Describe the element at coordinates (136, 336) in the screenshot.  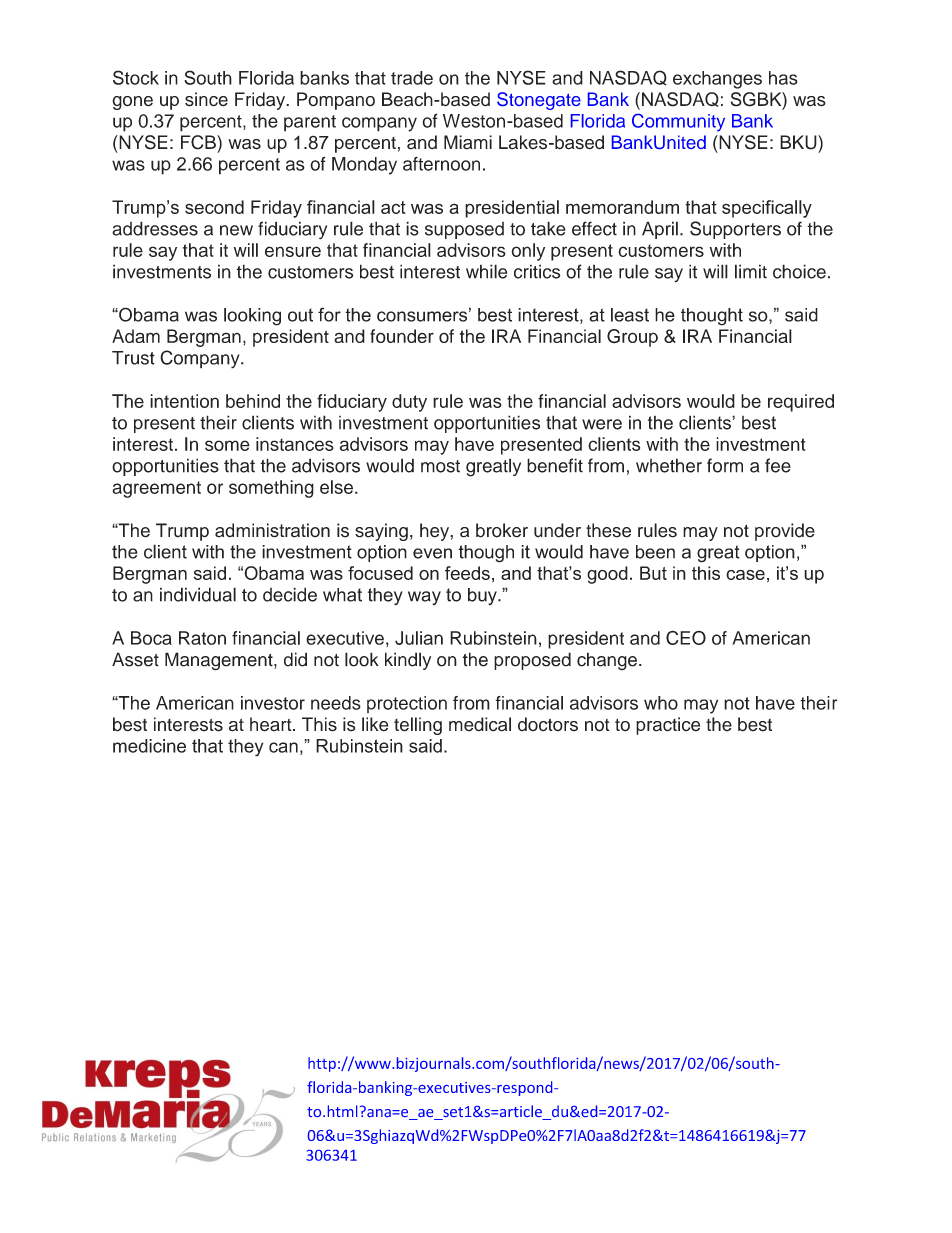
I see `Adam` at that location.
